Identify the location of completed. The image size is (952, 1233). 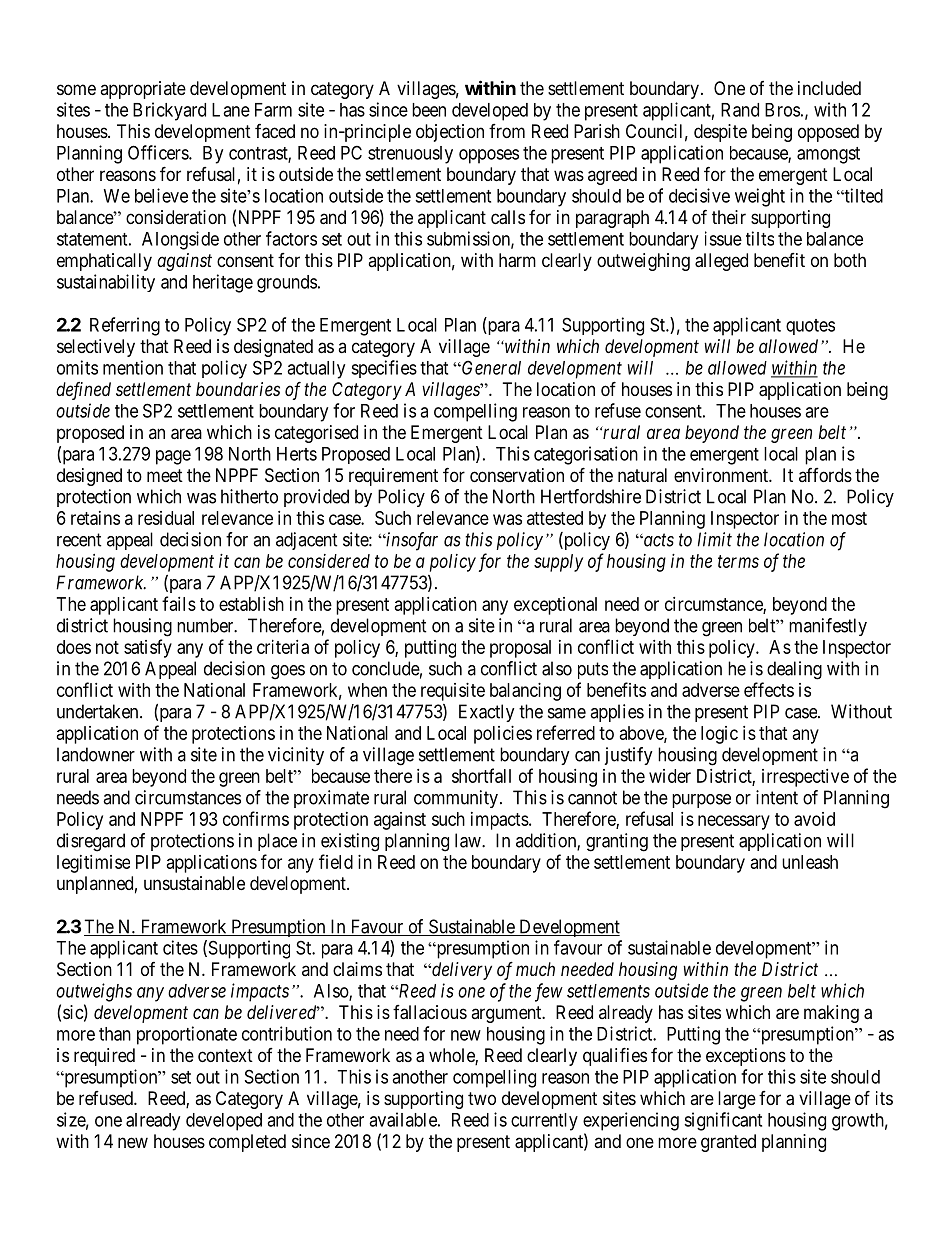
(247, 1143).
